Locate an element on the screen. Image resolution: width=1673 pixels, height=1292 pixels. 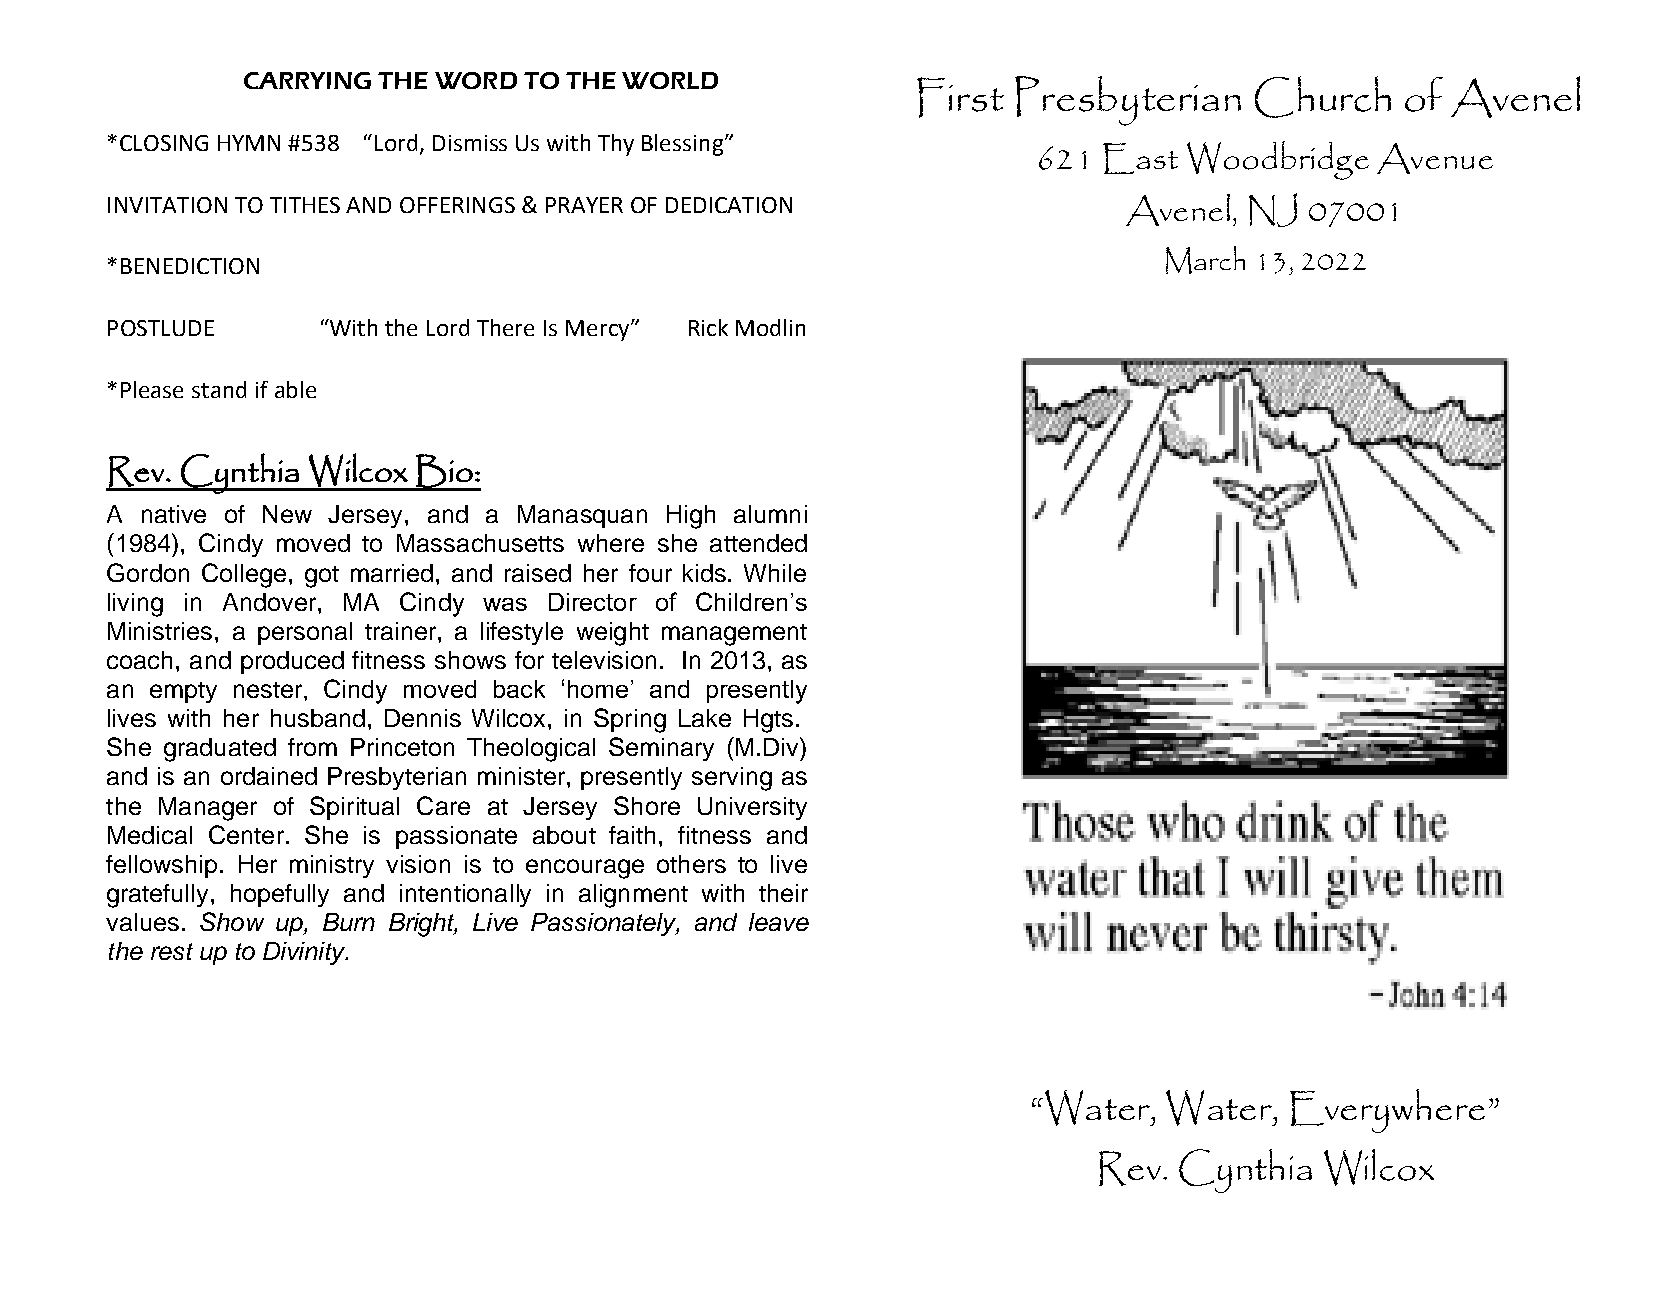
CARRYING is located at coordinates (307, 80).
